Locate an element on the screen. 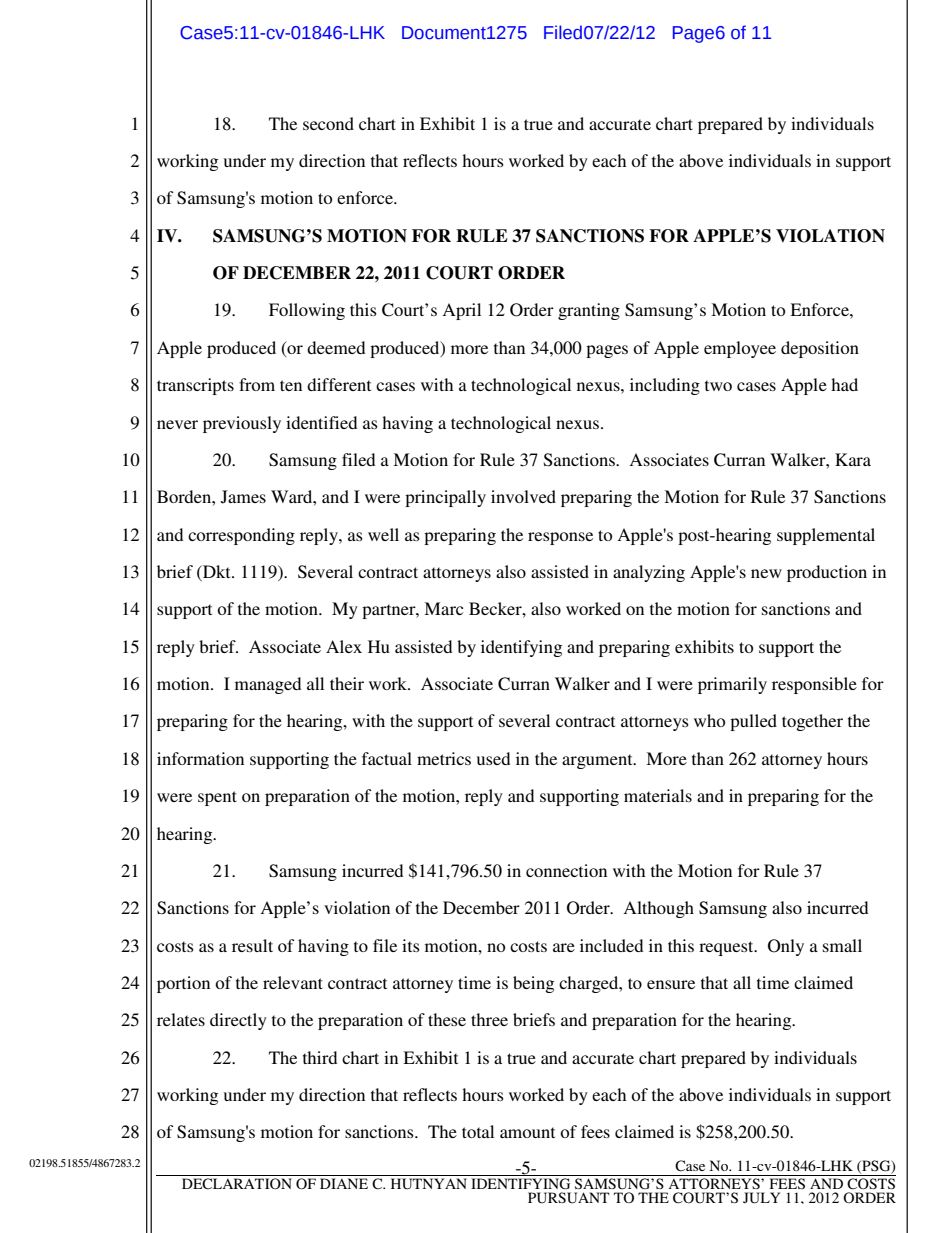 This screenshot has height=1233, width=952. amount is located at coordinates (527, 1132).
